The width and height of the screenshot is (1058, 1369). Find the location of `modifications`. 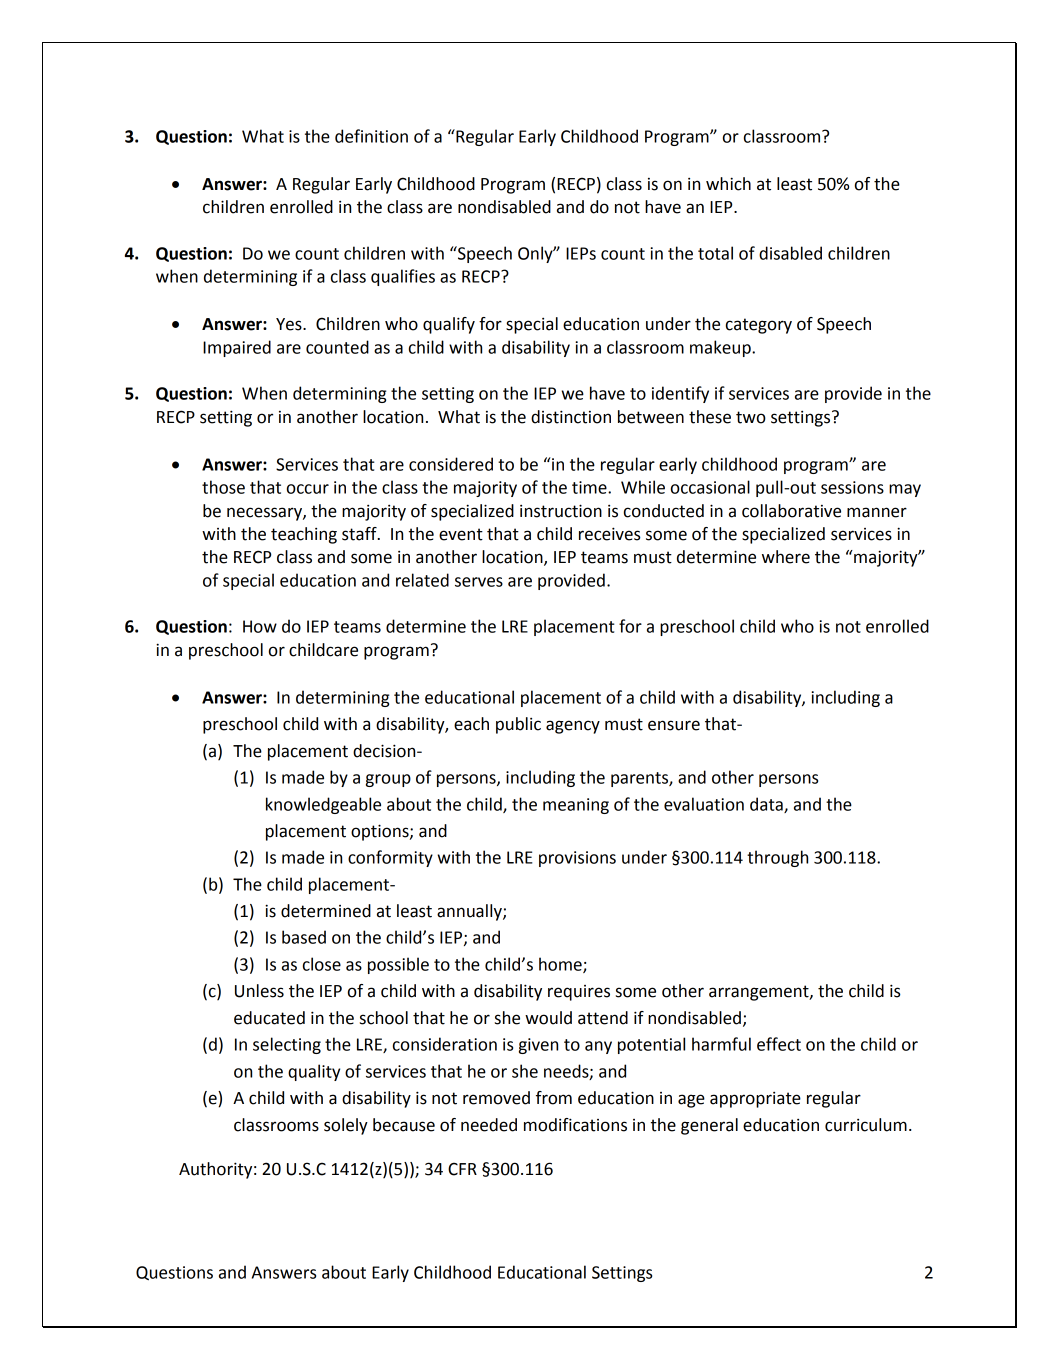

modifications is located at coordinates (575, 1125).
